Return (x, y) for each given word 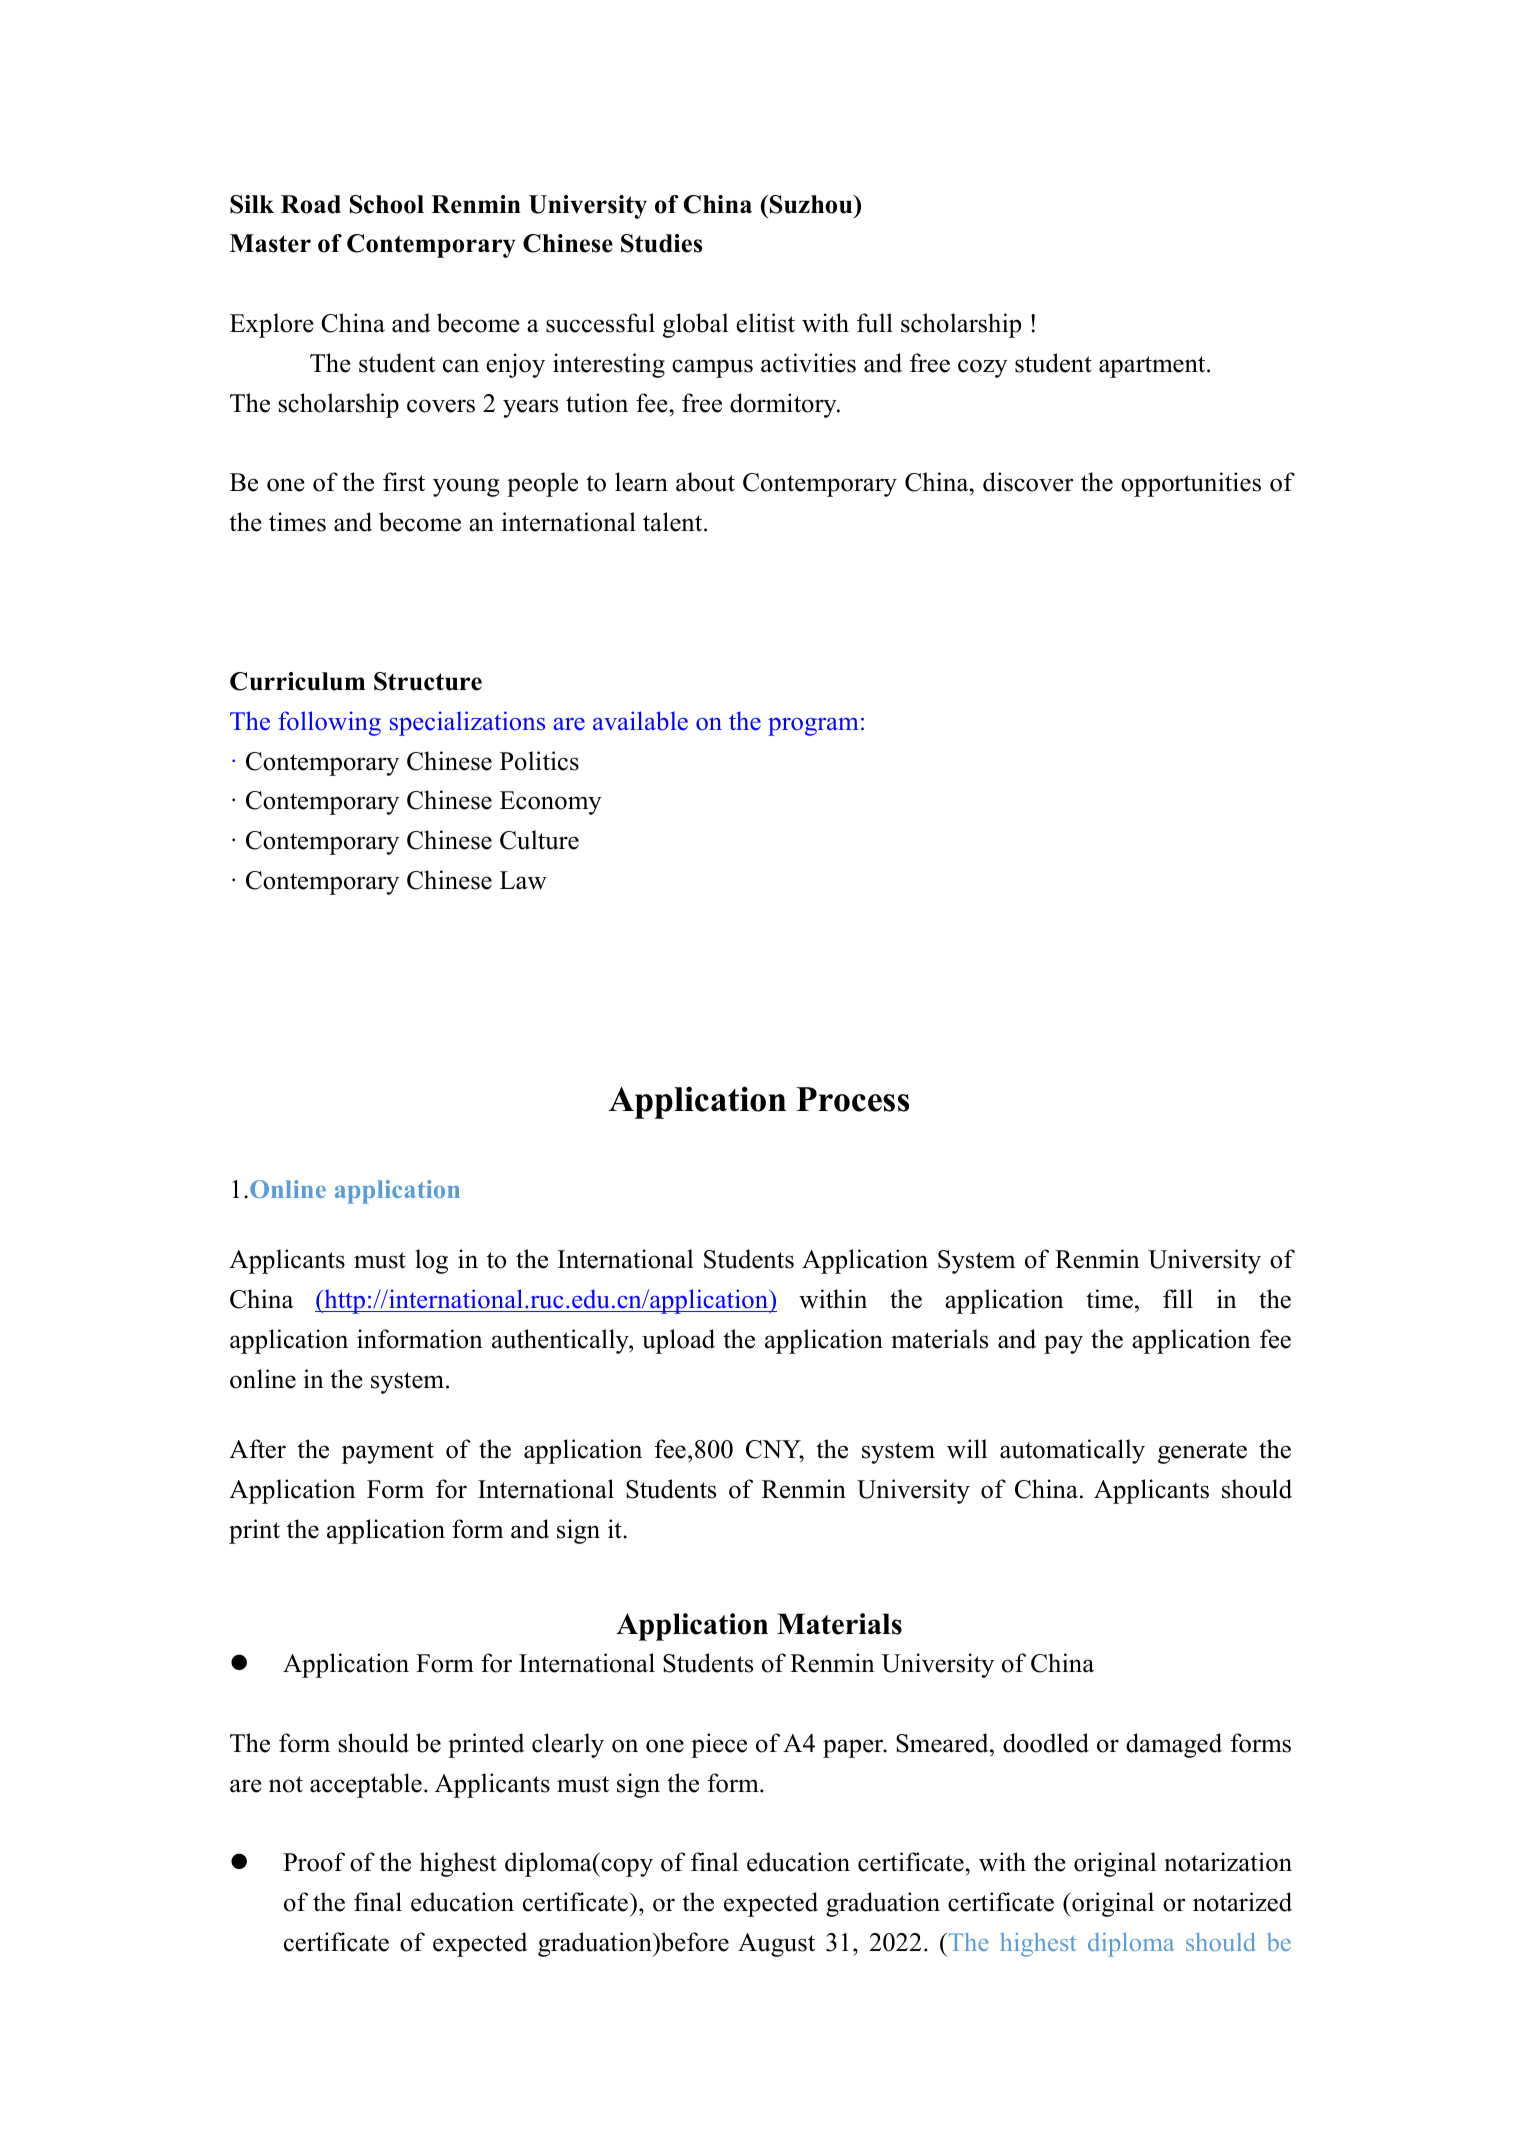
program (813, 727)
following (329, 723)
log (431, 1261)
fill (1178, 1298)
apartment (1153, 367)
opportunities (1191, 484)
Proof (314, 1862)
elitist (765, 323)
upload (678, 1341)
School (387, 204)
